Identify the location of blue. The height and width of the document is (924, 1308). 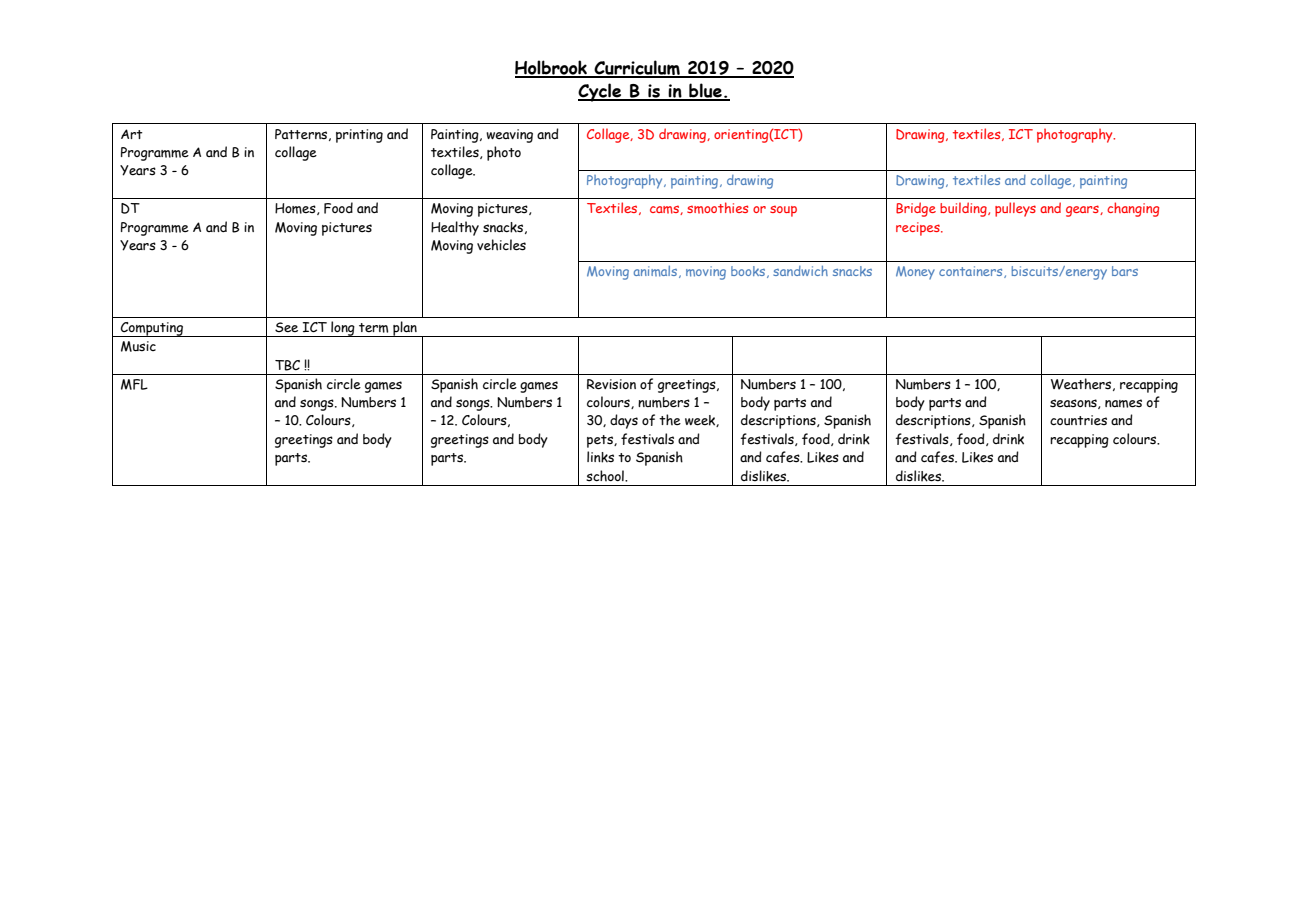
(705, 92).
